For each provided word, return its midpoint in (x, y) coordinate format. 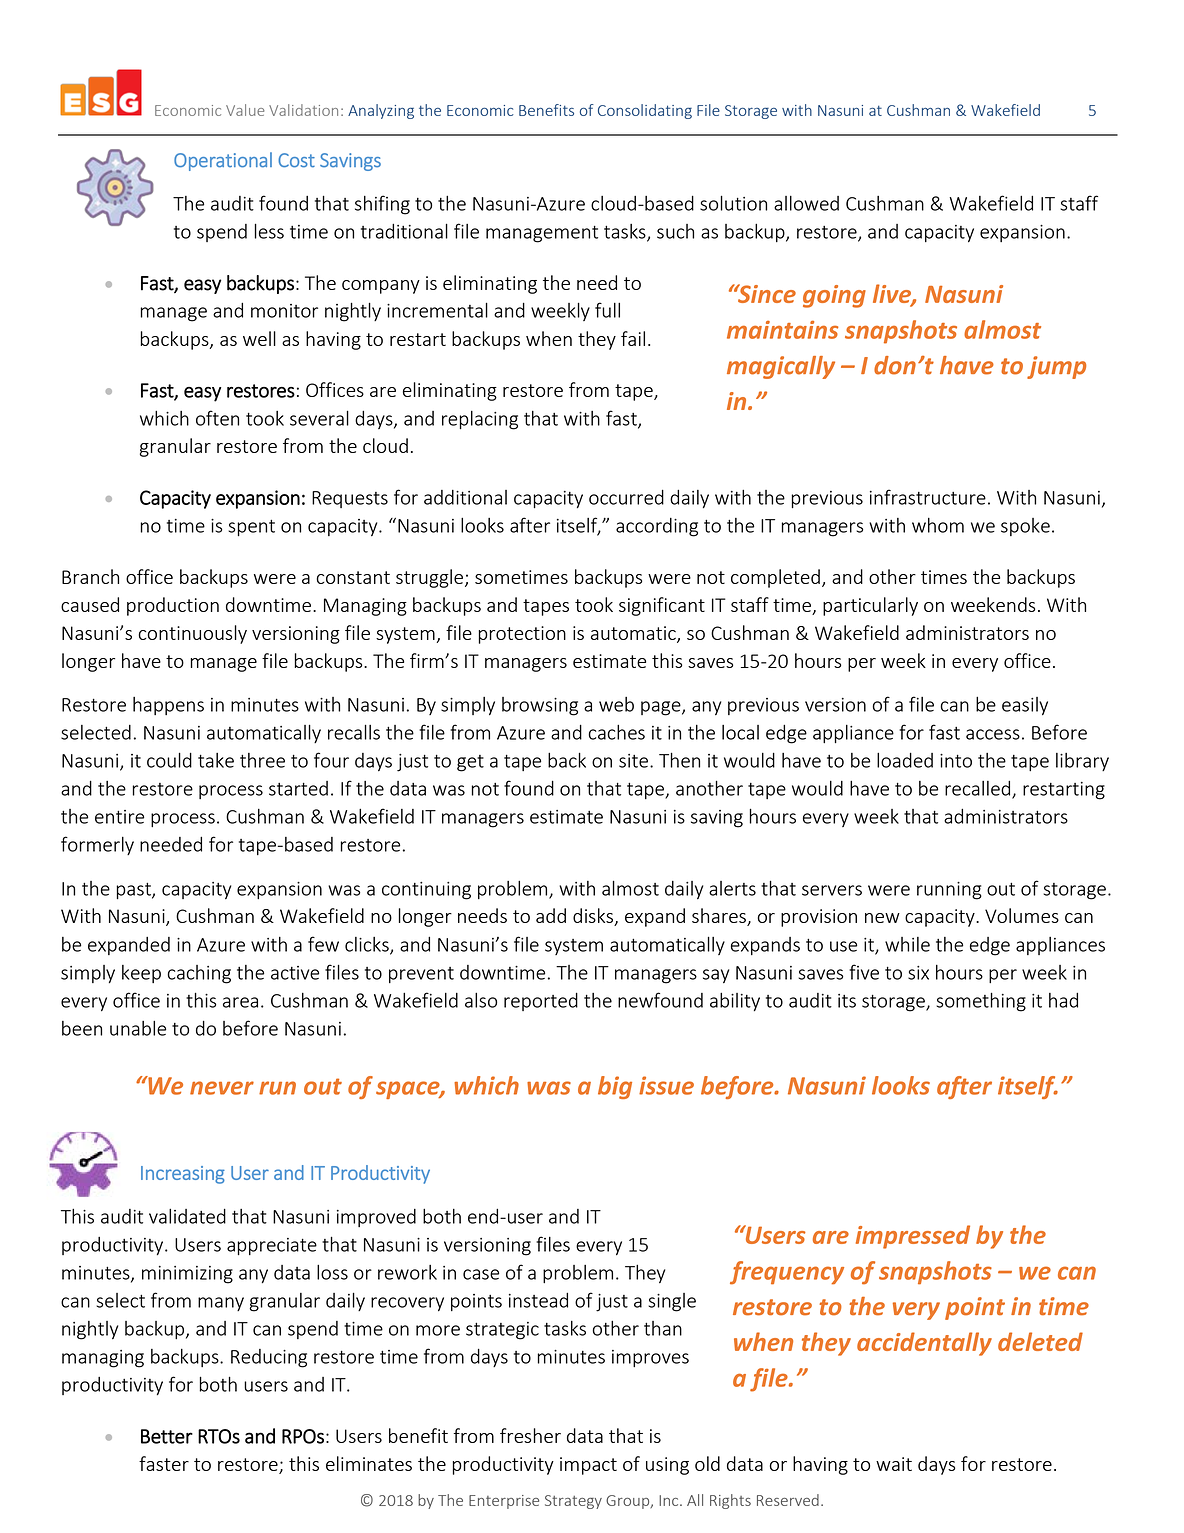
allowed (806, 203)
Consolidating (645, 111)
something (981, 1002)
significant (662, 606)
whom (938, 525)
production (173, 606)
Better (167, 1436)
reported (541, 1002)
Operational (223, 161)
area (240, 1002)
